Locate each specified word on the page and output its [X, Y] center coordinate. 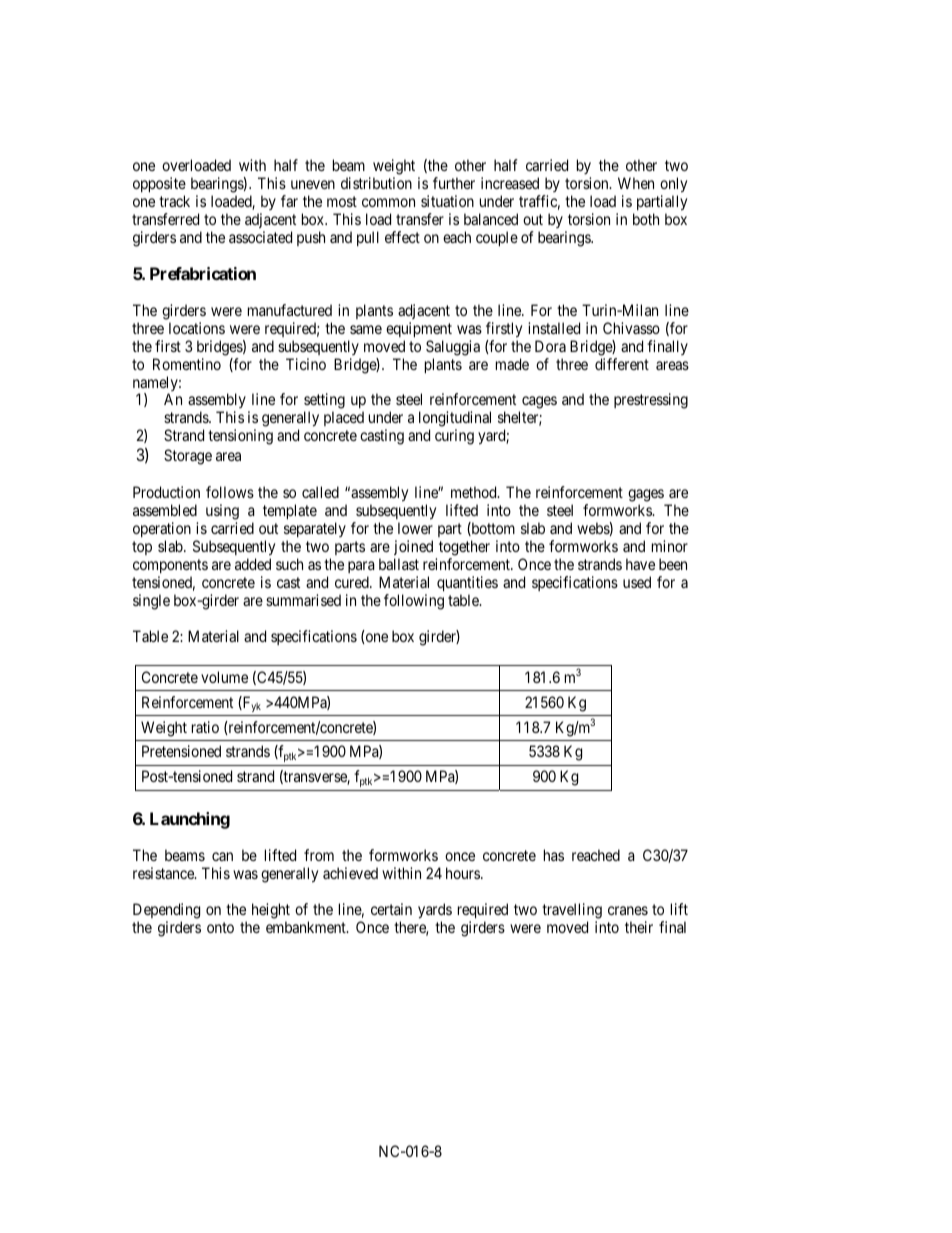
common [388, 202]
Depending [166, 911]
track [174, 201]
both [646, 219]
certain [391, 909]
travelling [572, 911]
